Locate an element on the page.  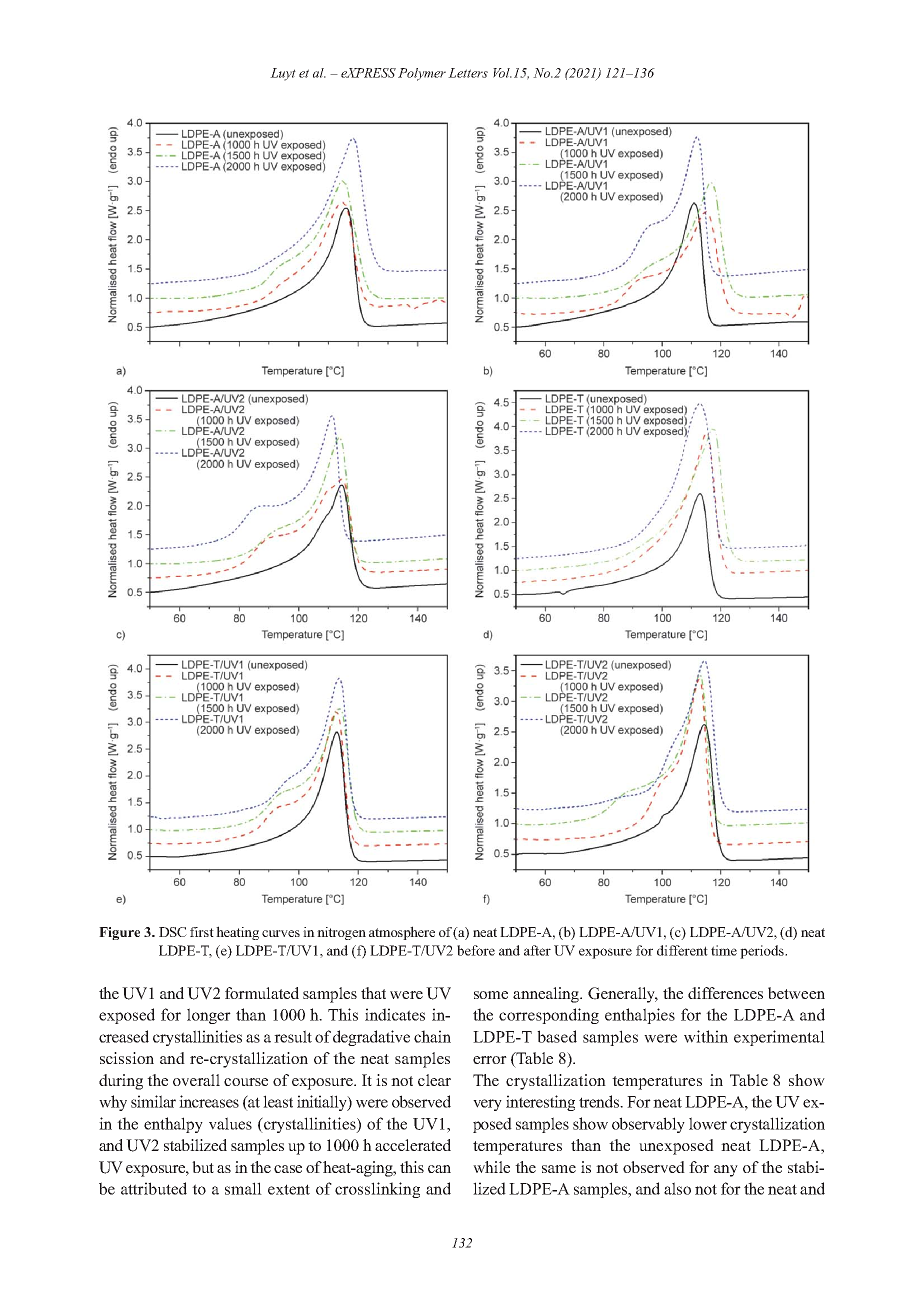
Polymer is located at coordinates (422, 74).
